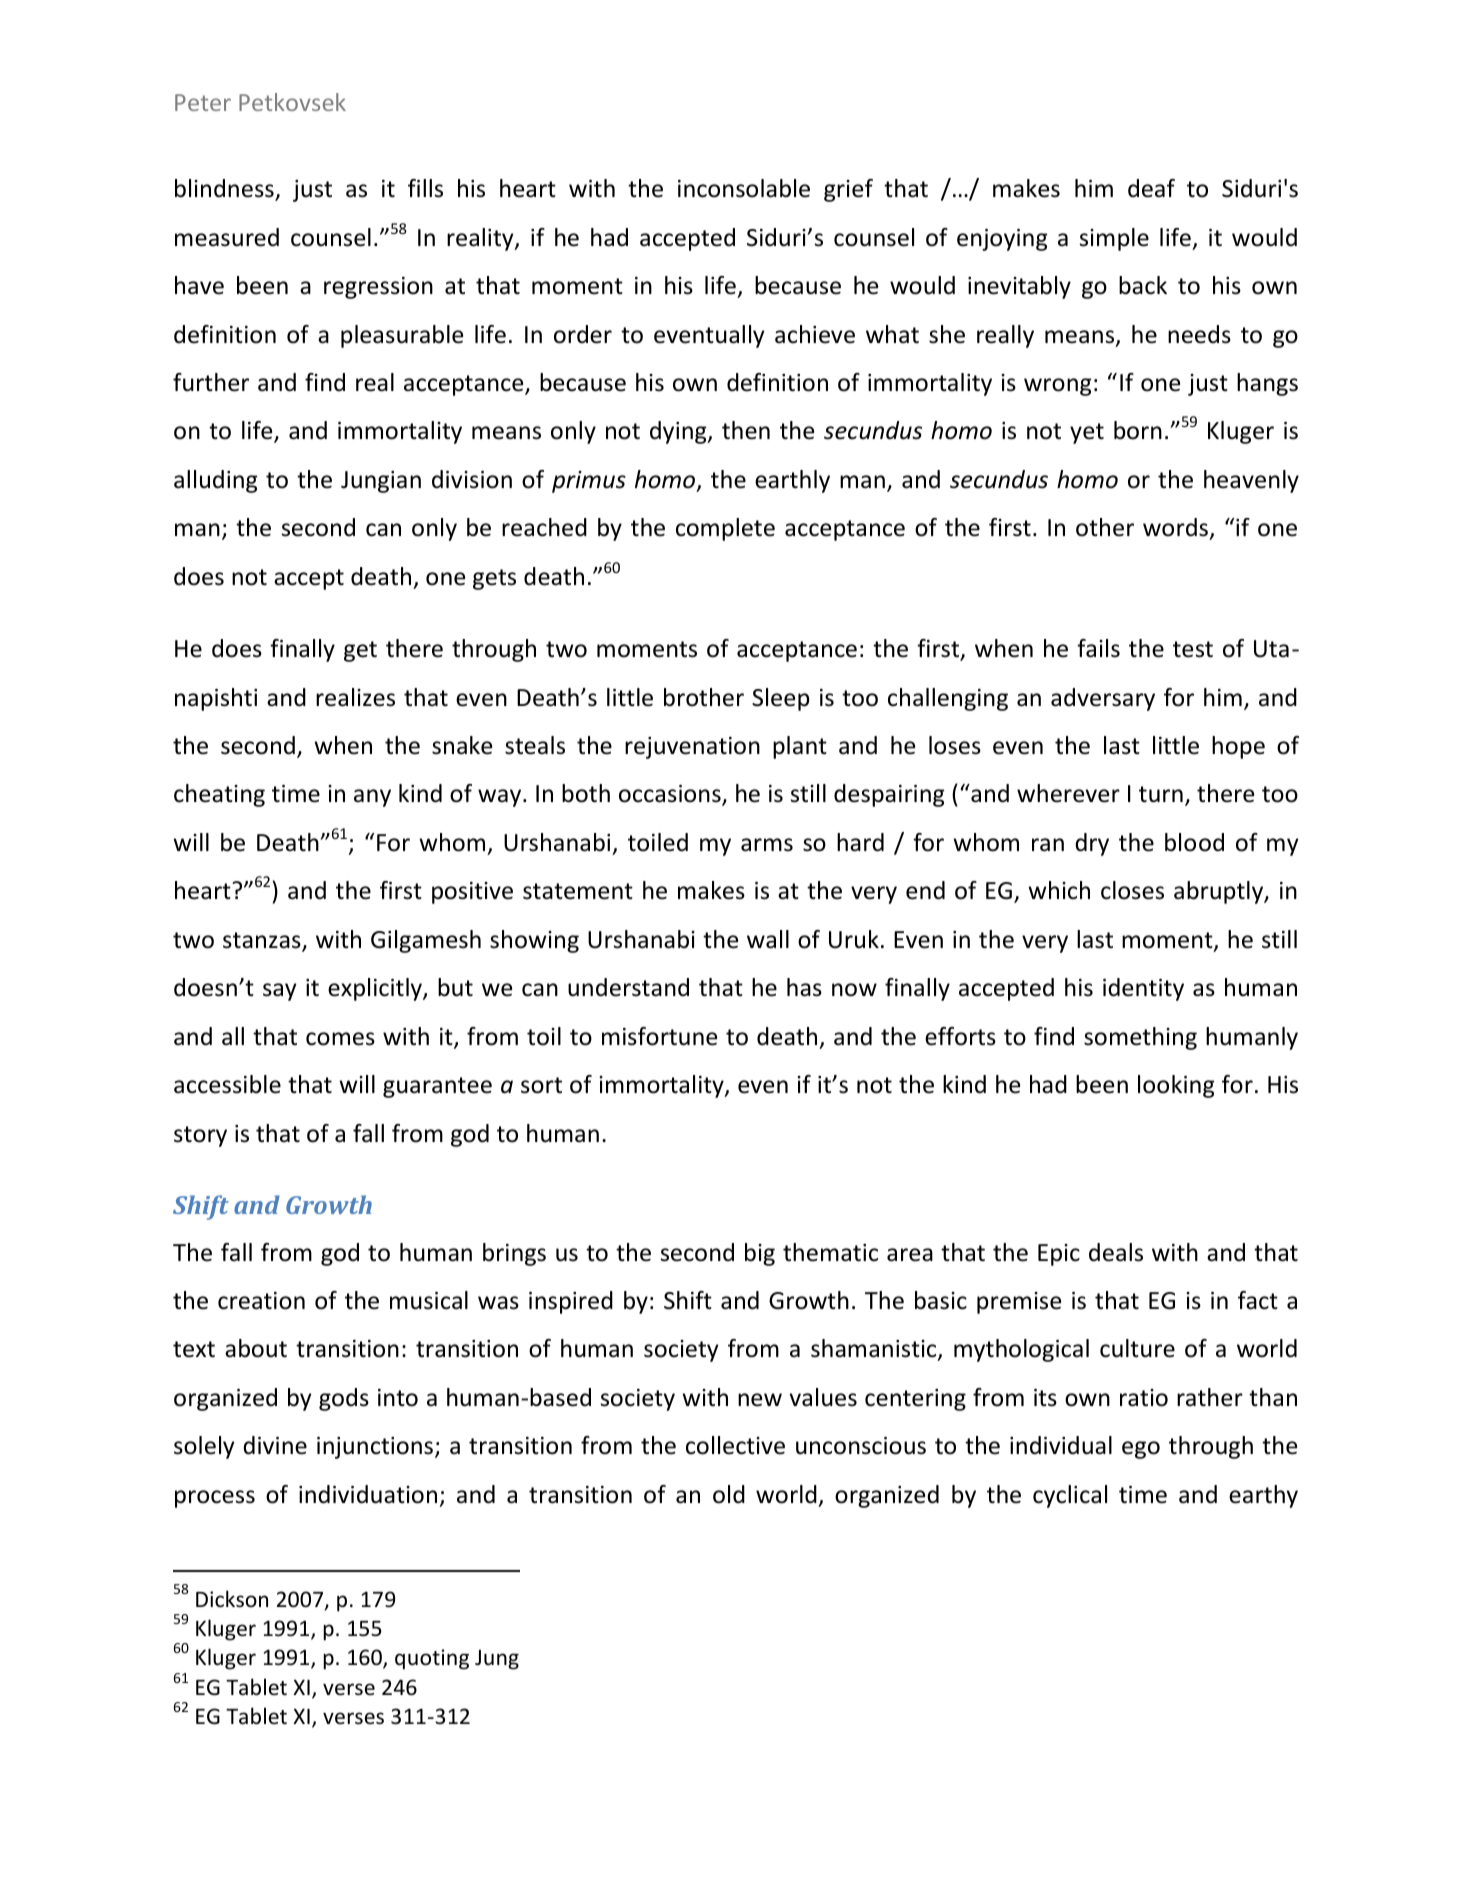 The height and width of the document is (1904, 1472). What do you see at coordinates (225, 190) in the document?
I see `blindness` at bounding box center [225, 190].
